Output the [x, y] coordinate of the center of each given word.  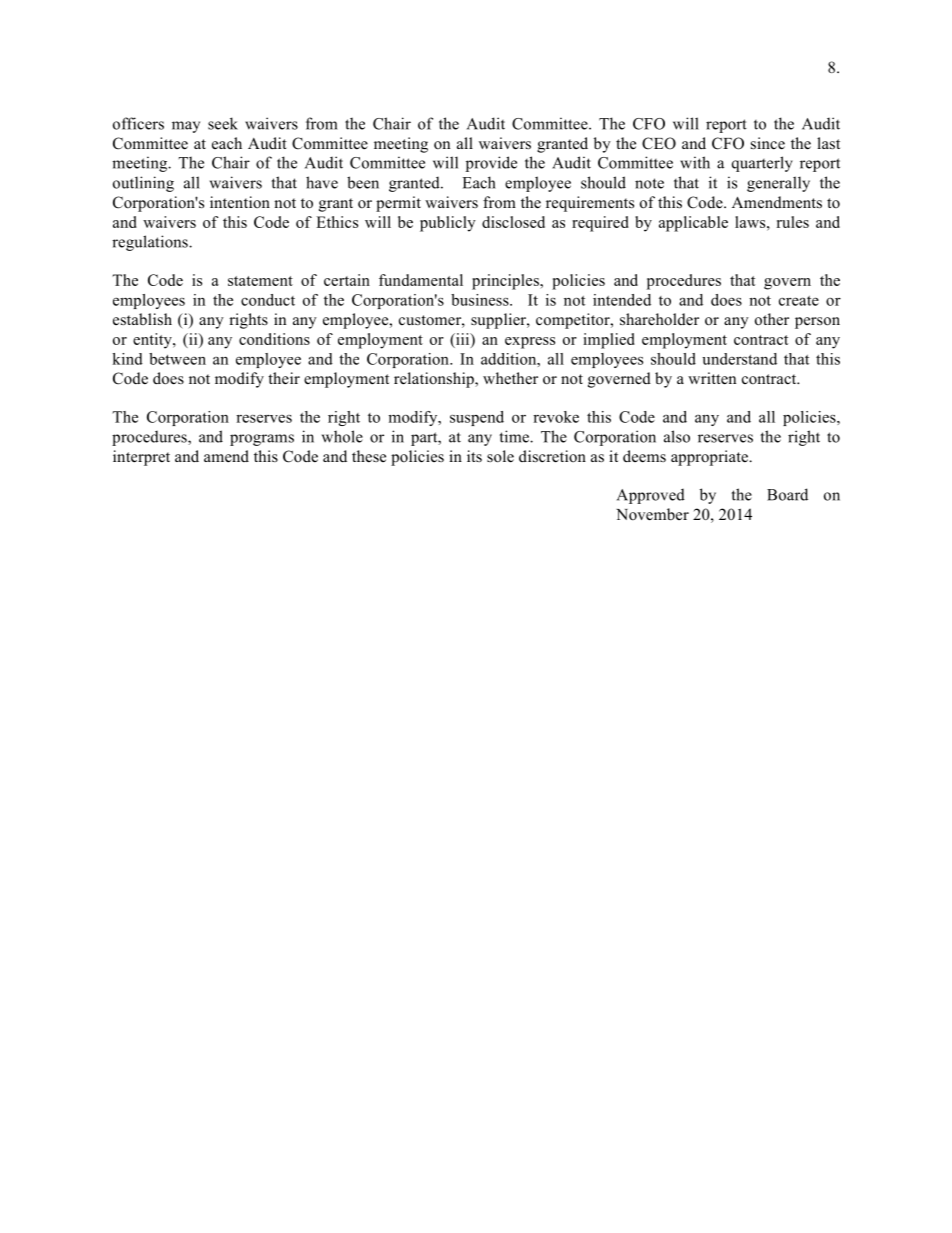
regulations [151, 243]
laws [751, 222]
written [712, 378]
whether [510, 378]
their [284, 378]
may [186, 127]
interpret [141, 458]
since [768, 143]
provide [491, 164]
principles [506, 282]
